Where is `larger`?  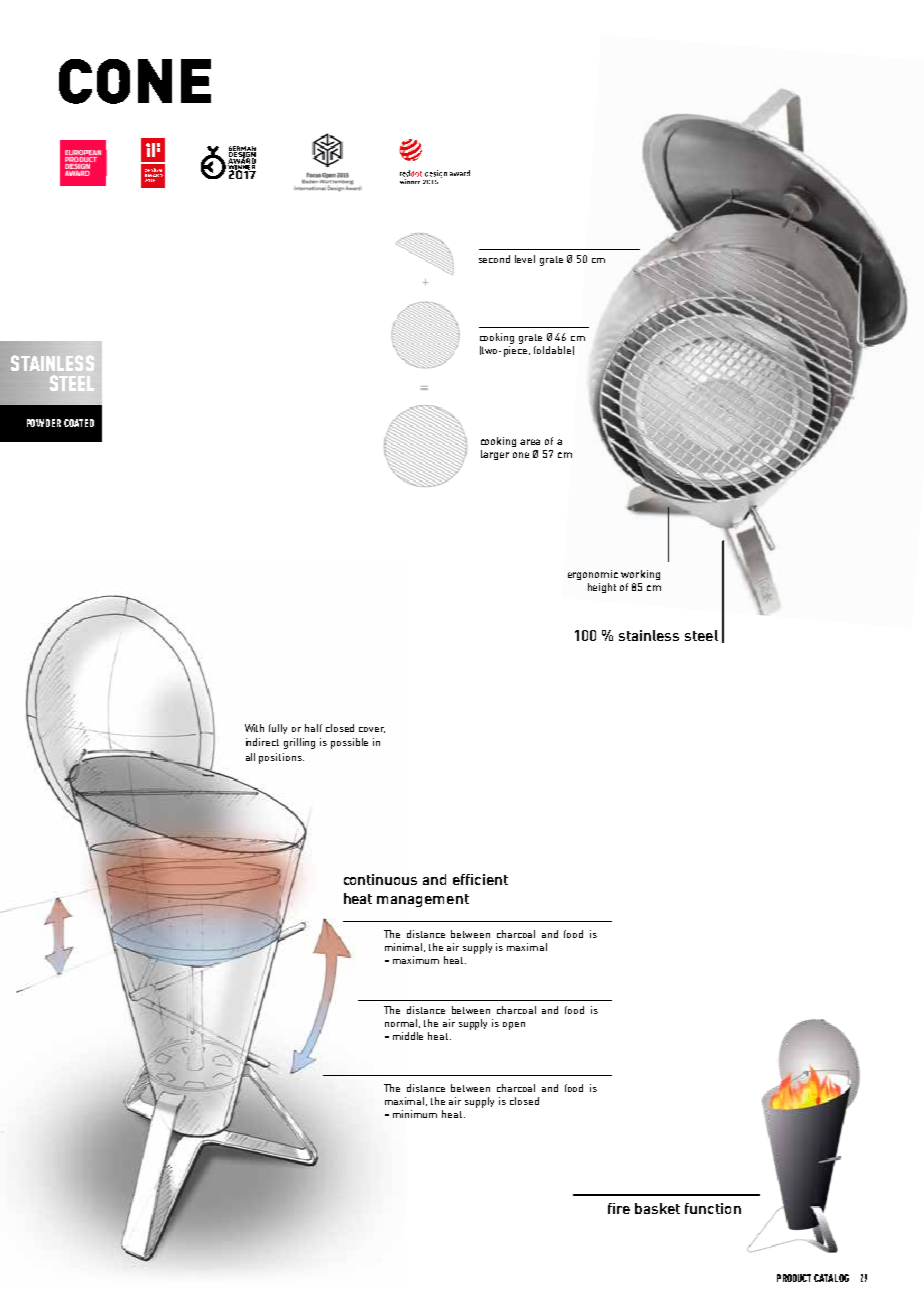
larger is located at coordinates (495, 455).
